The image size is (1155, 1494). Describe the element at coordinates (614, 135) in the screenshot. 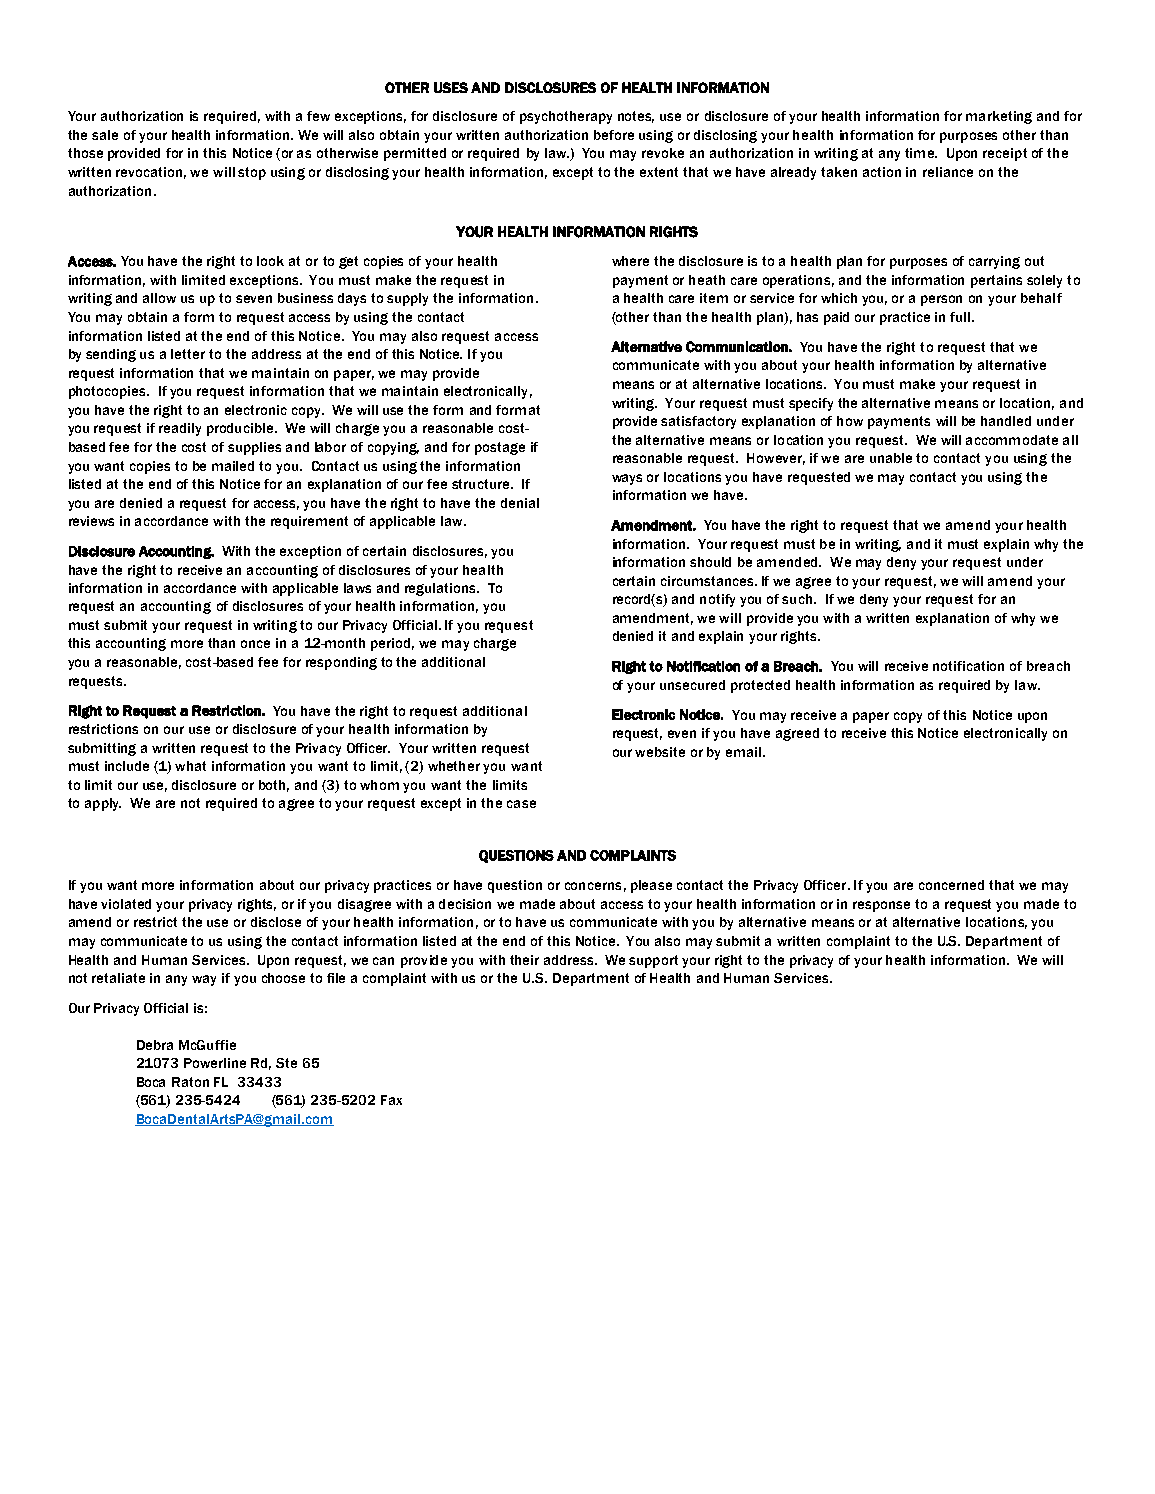

I see `before` at that location.
